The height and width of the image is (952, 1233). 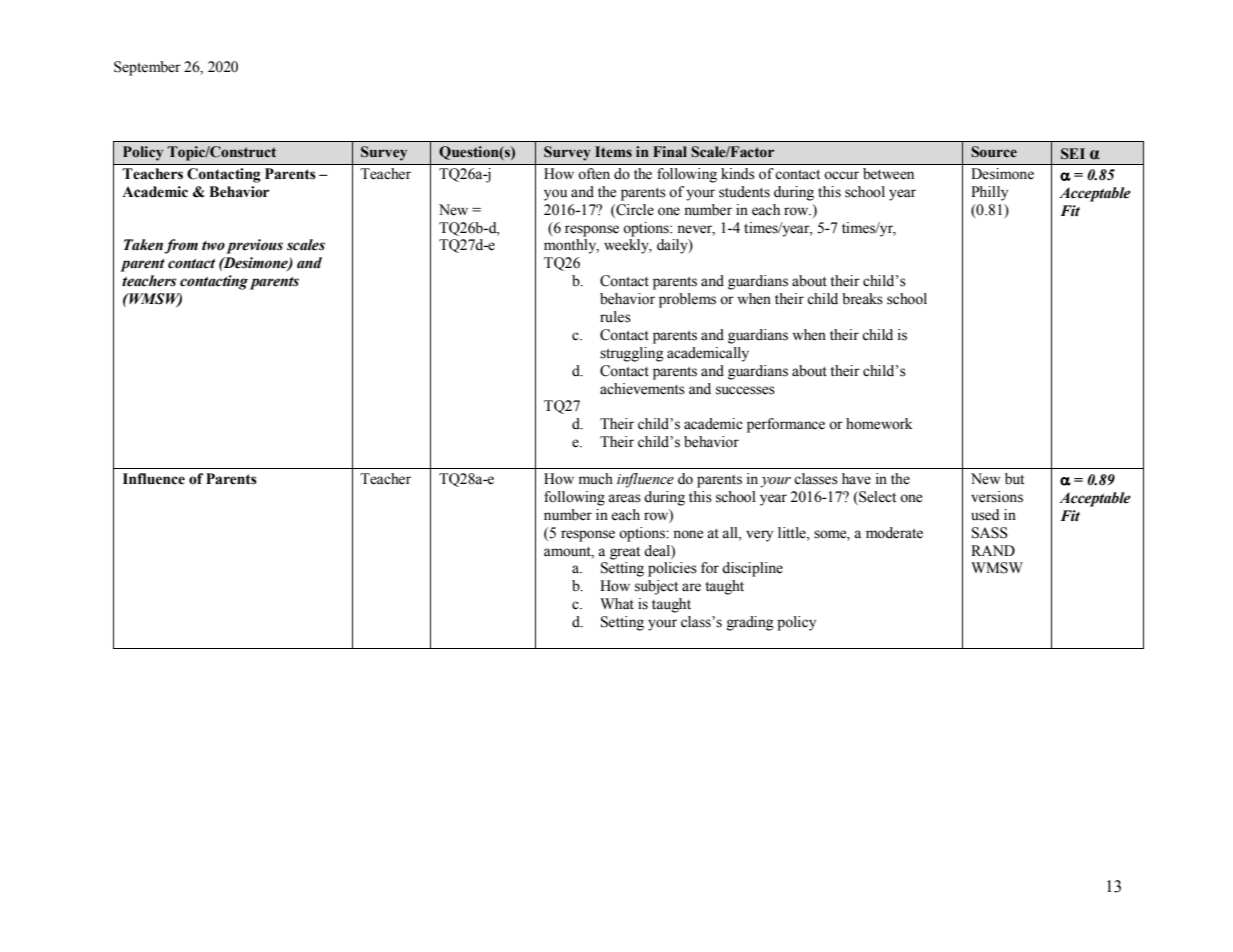 What do you see at coordinates (254, 246) in the image?
I see `previous` at bounding box center [254, 246].
